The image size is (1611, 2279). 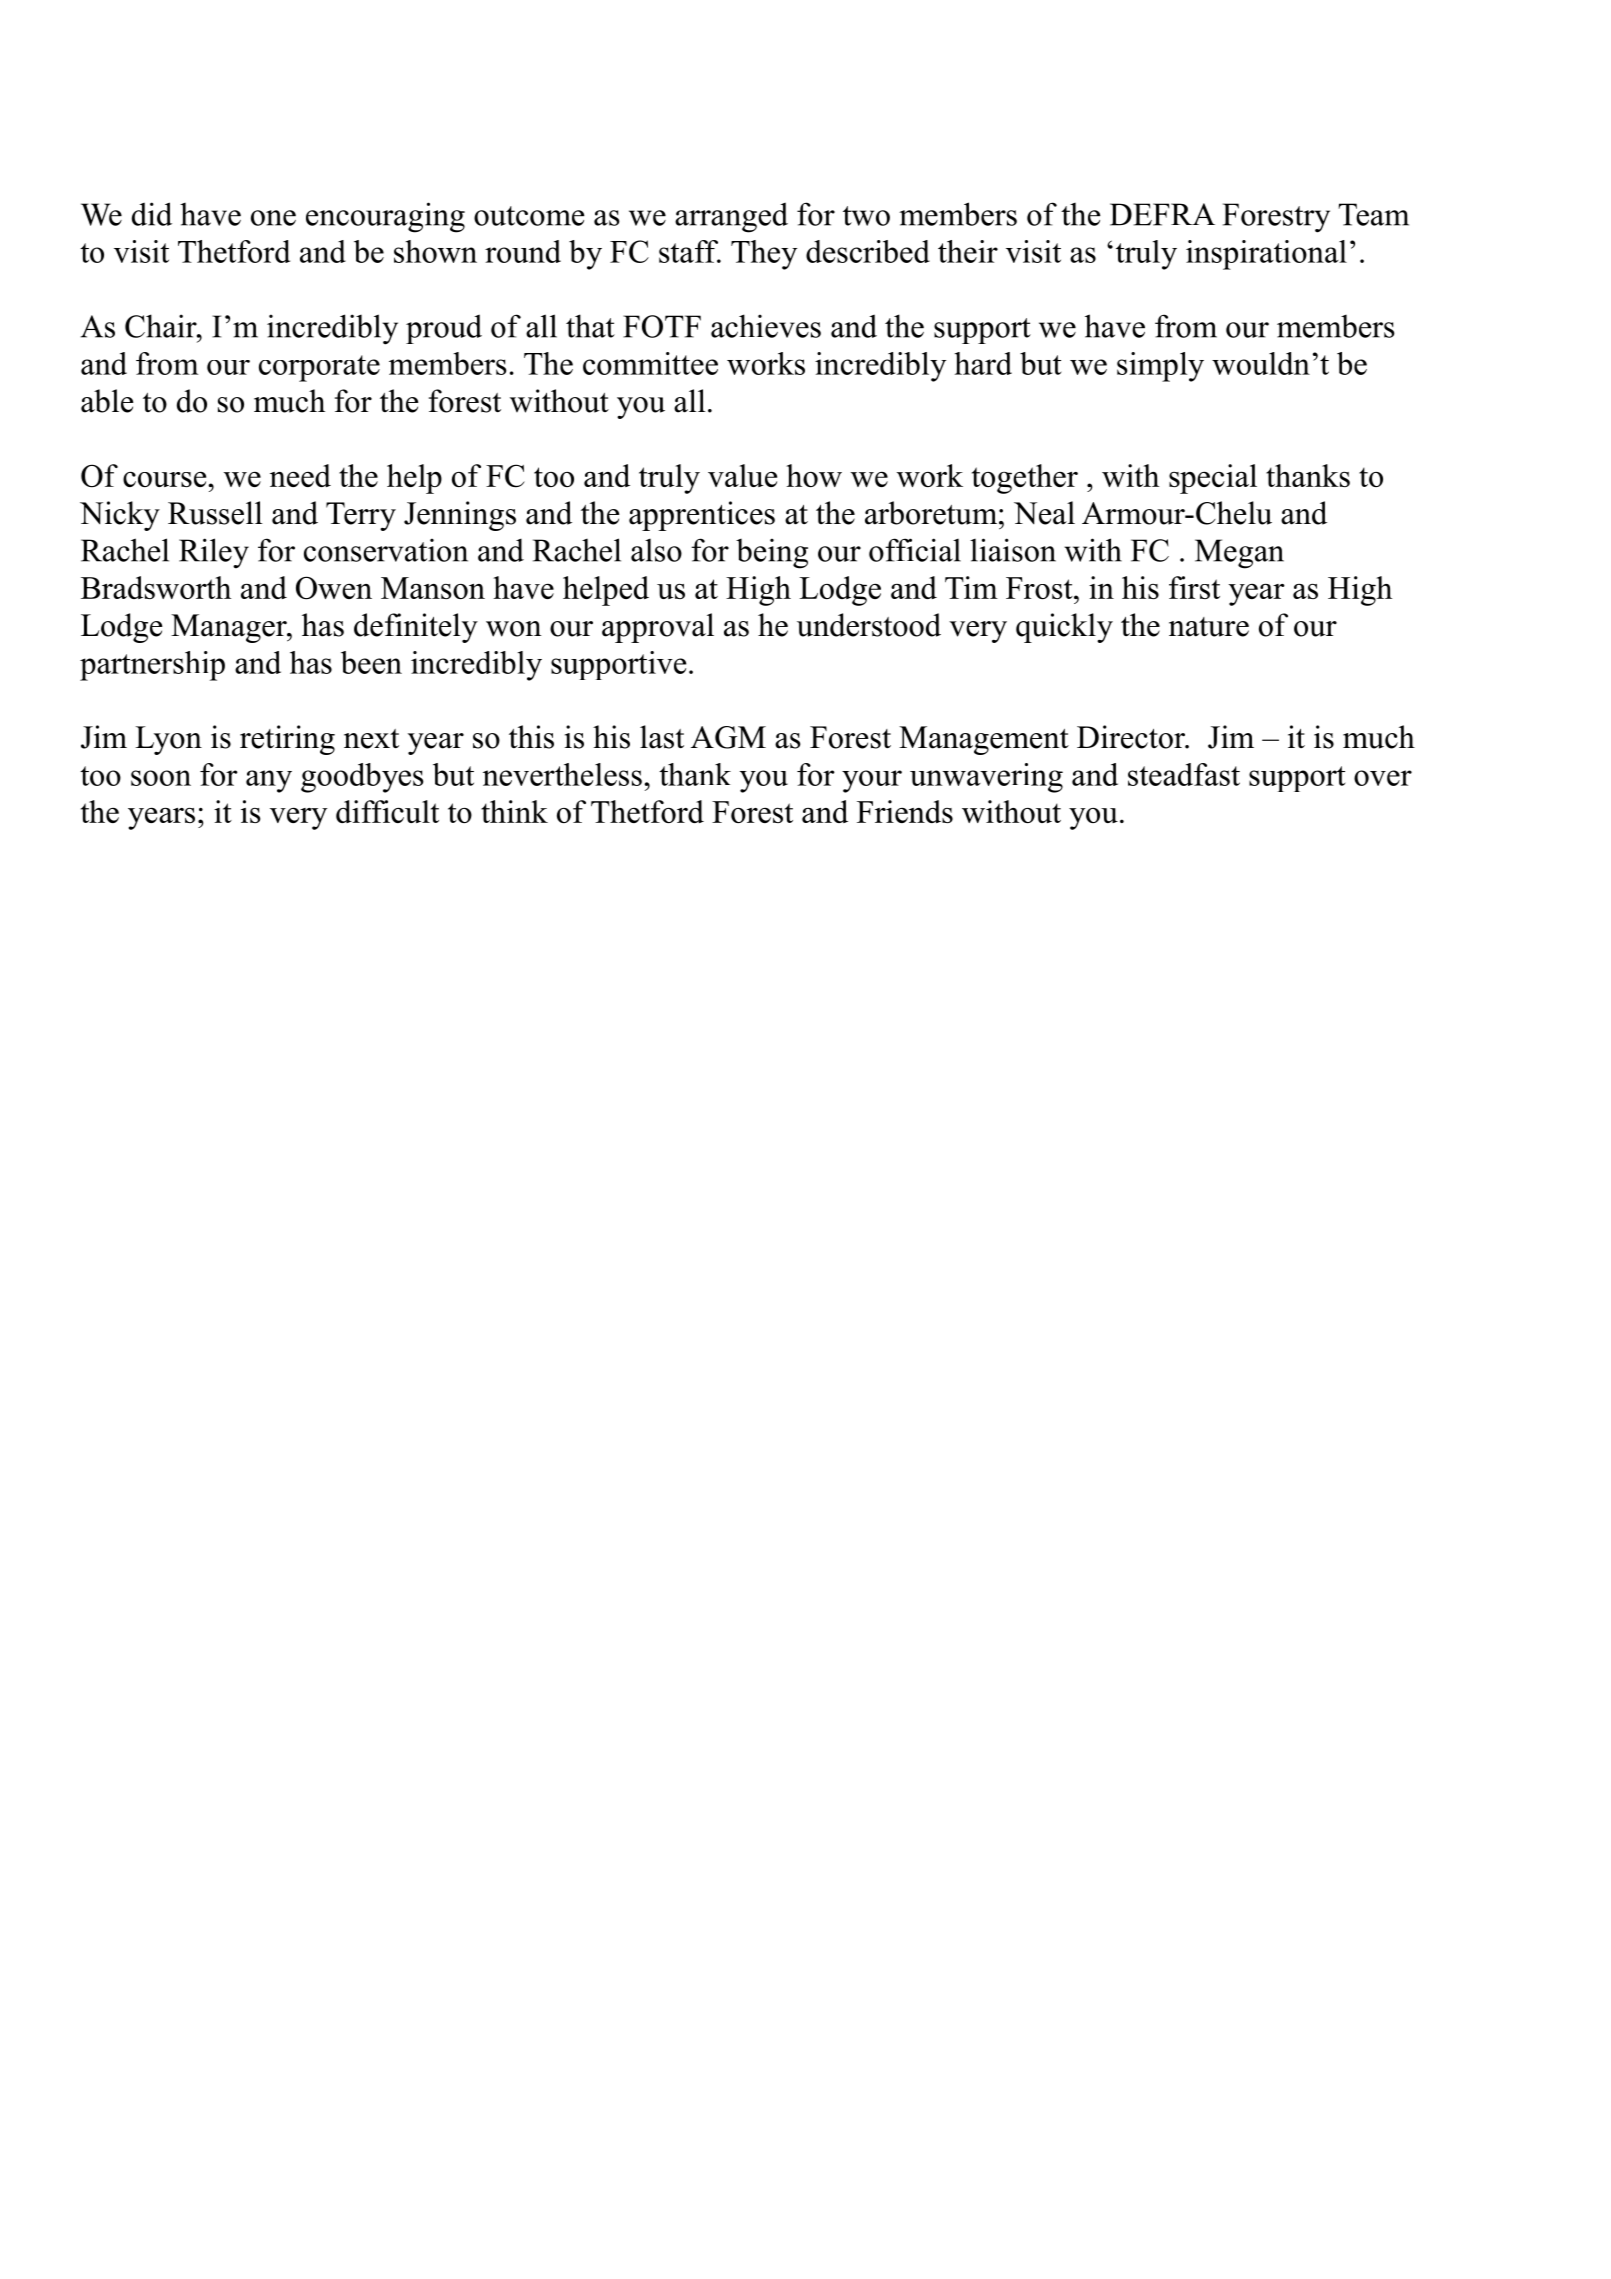 What do you see at coordinates (731, 217) in the image?
I see `arranged` at bounding box center [731, 217].
